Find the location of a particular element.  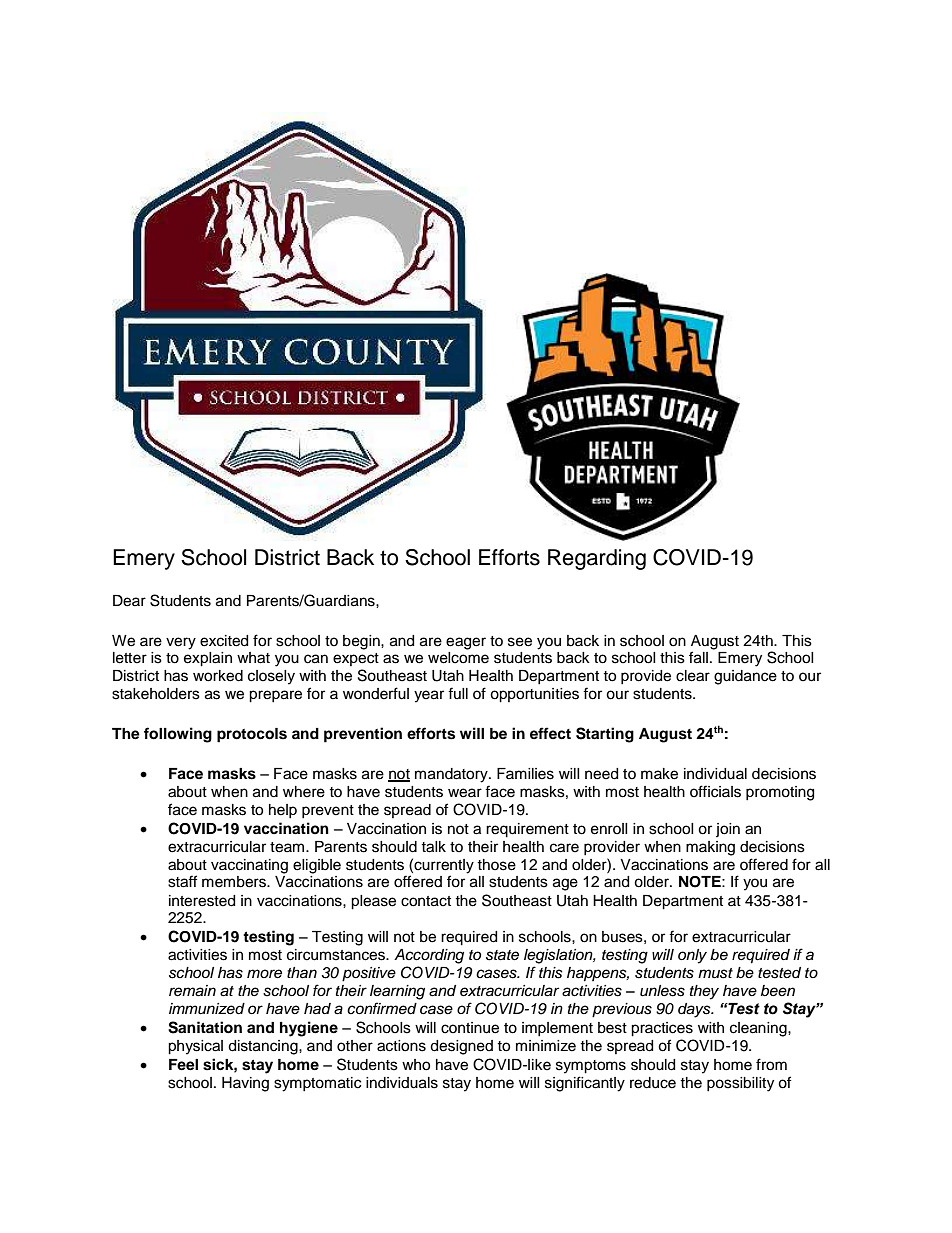

who is located at coordinates (416, 1065).
